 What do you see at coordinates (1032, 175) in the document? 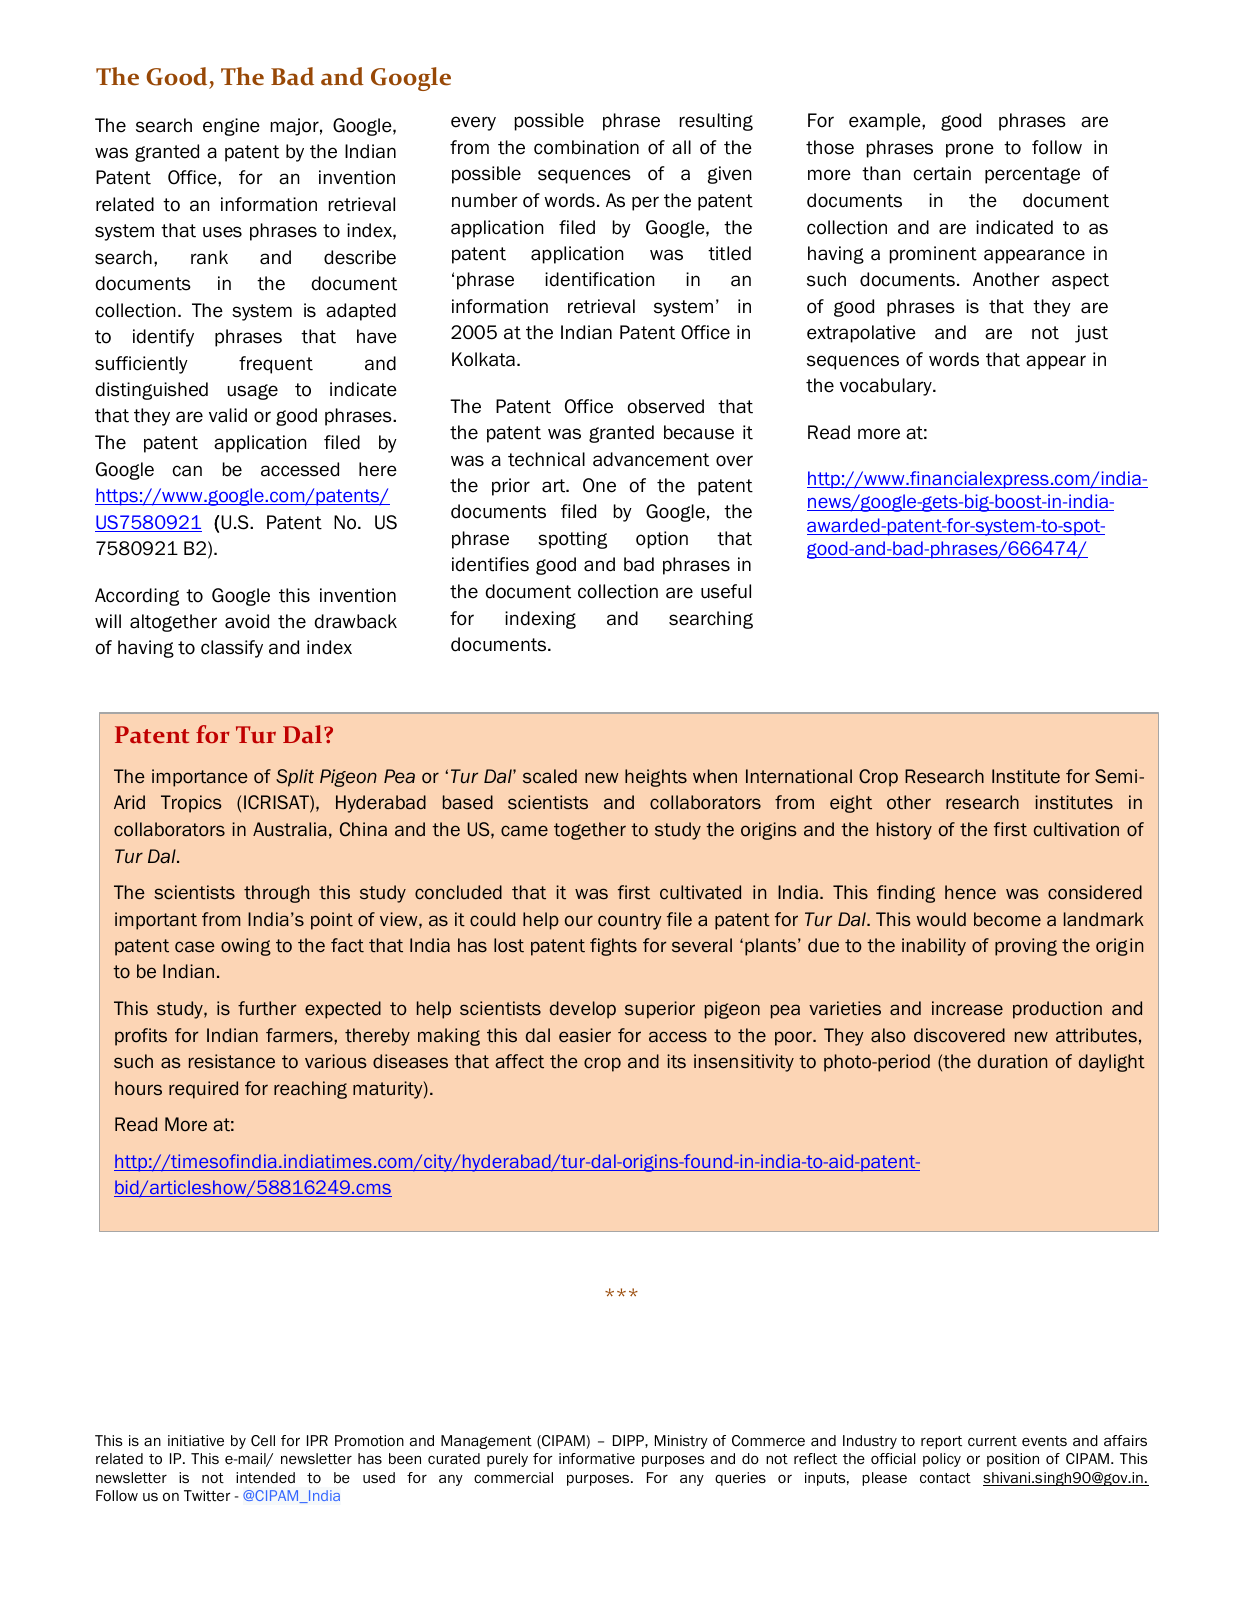
I see `percentage` at bounding box center [1032, 175].
